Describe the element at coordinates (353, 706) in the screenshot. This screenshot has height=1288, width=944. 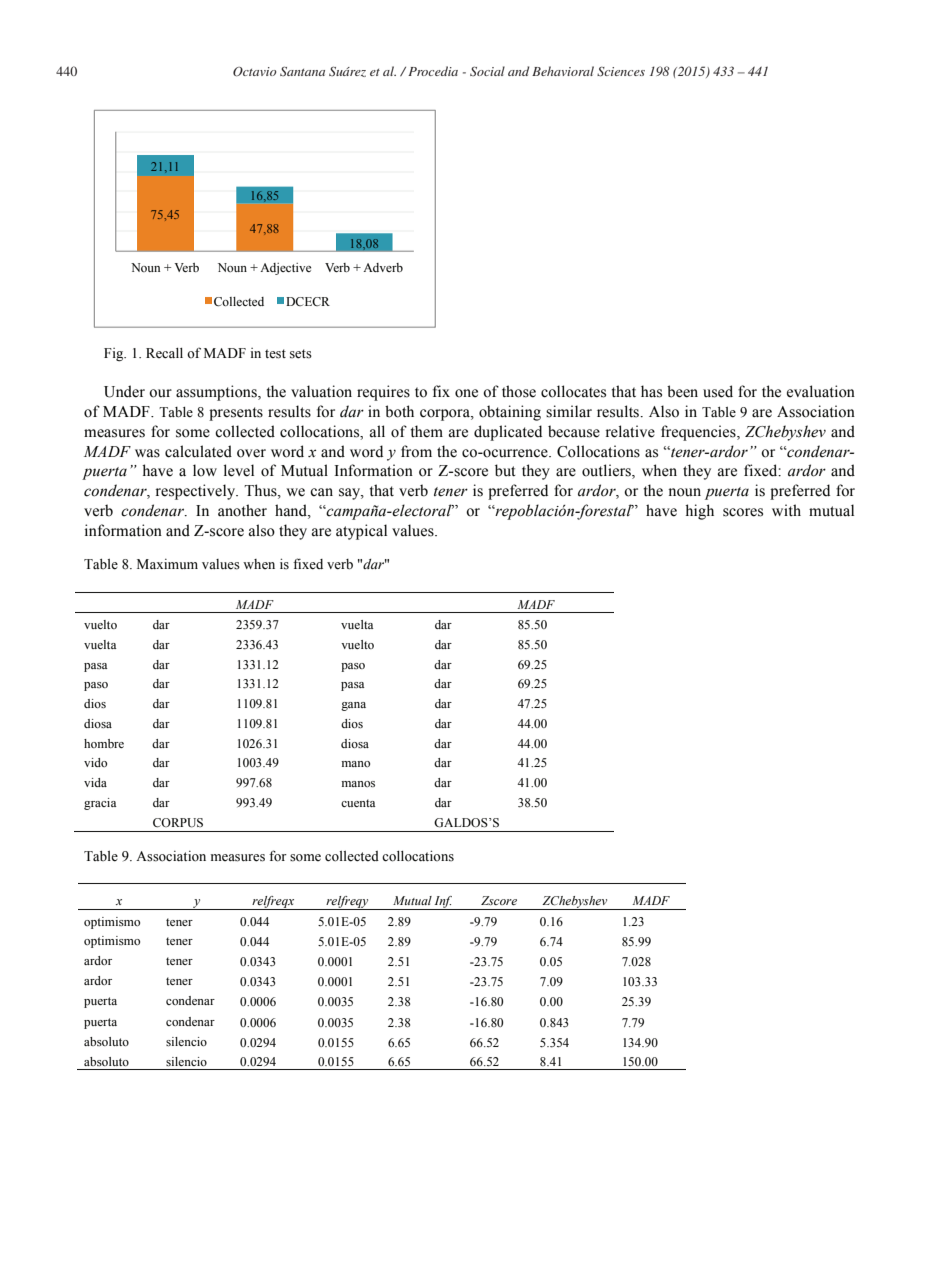
I see `gana` at that location.
